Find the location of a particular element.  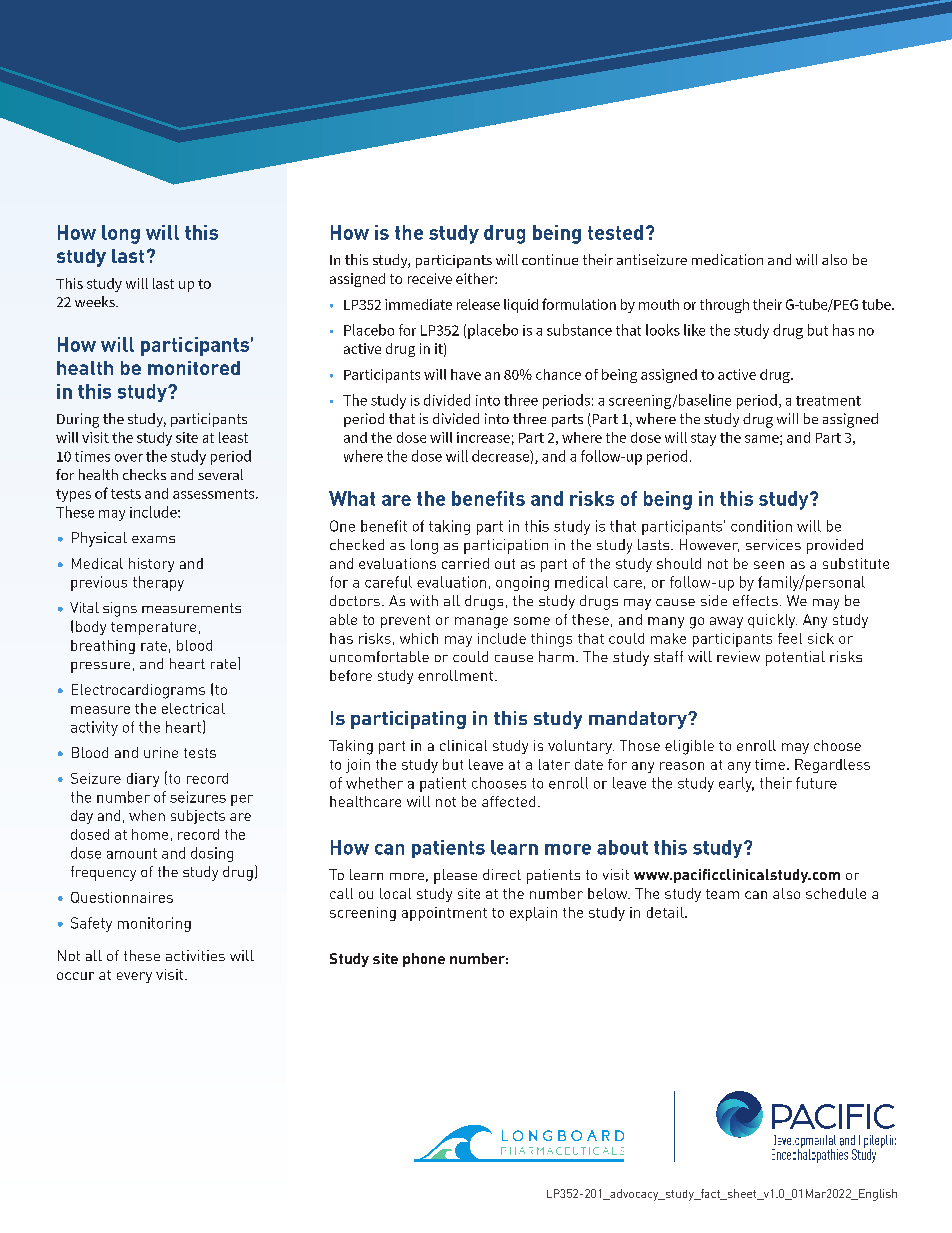

diary is located at coordinates (143, 780).
